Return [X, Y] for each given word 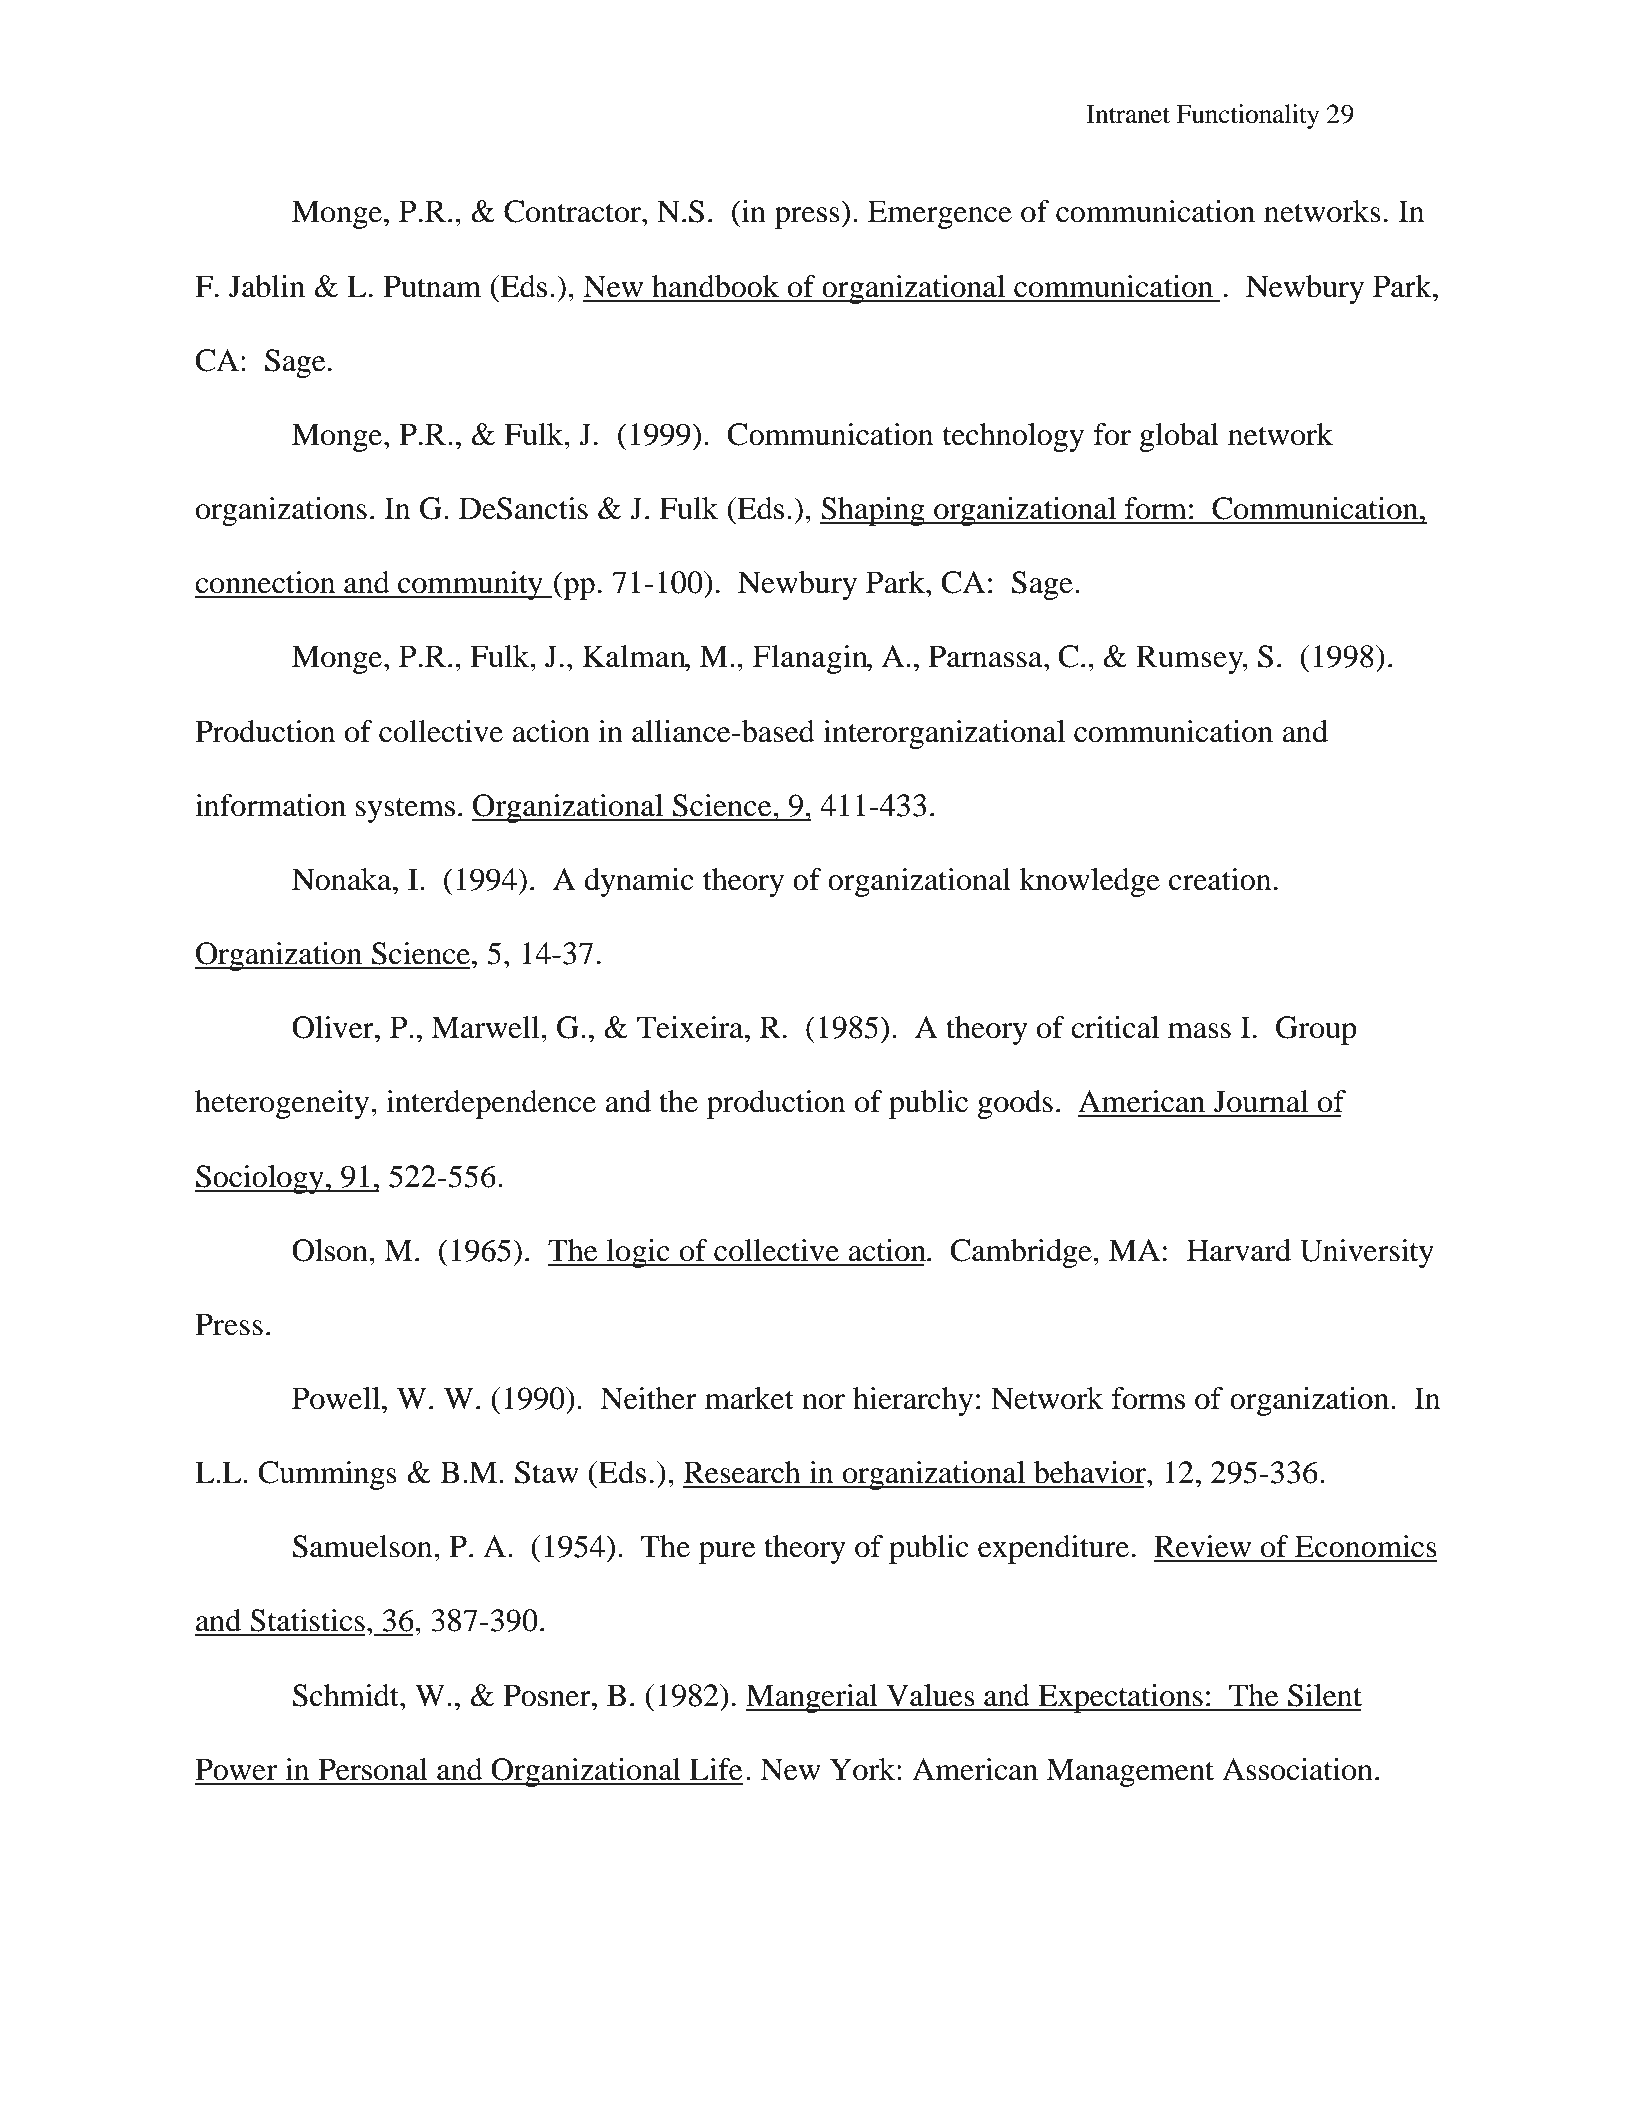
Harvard [1239, 1250]
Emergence [940, 214]
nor [823, 1402]
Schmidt [347, 1695]
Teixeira [691, 1027]
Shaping [873, 511]
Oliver [334, 1027]
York [864, 1769]
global [1179, 437]
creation [1220, 879]
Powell [336, 1398]
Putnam [432, 286]
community [470, 585]
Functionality [1247, 116]
